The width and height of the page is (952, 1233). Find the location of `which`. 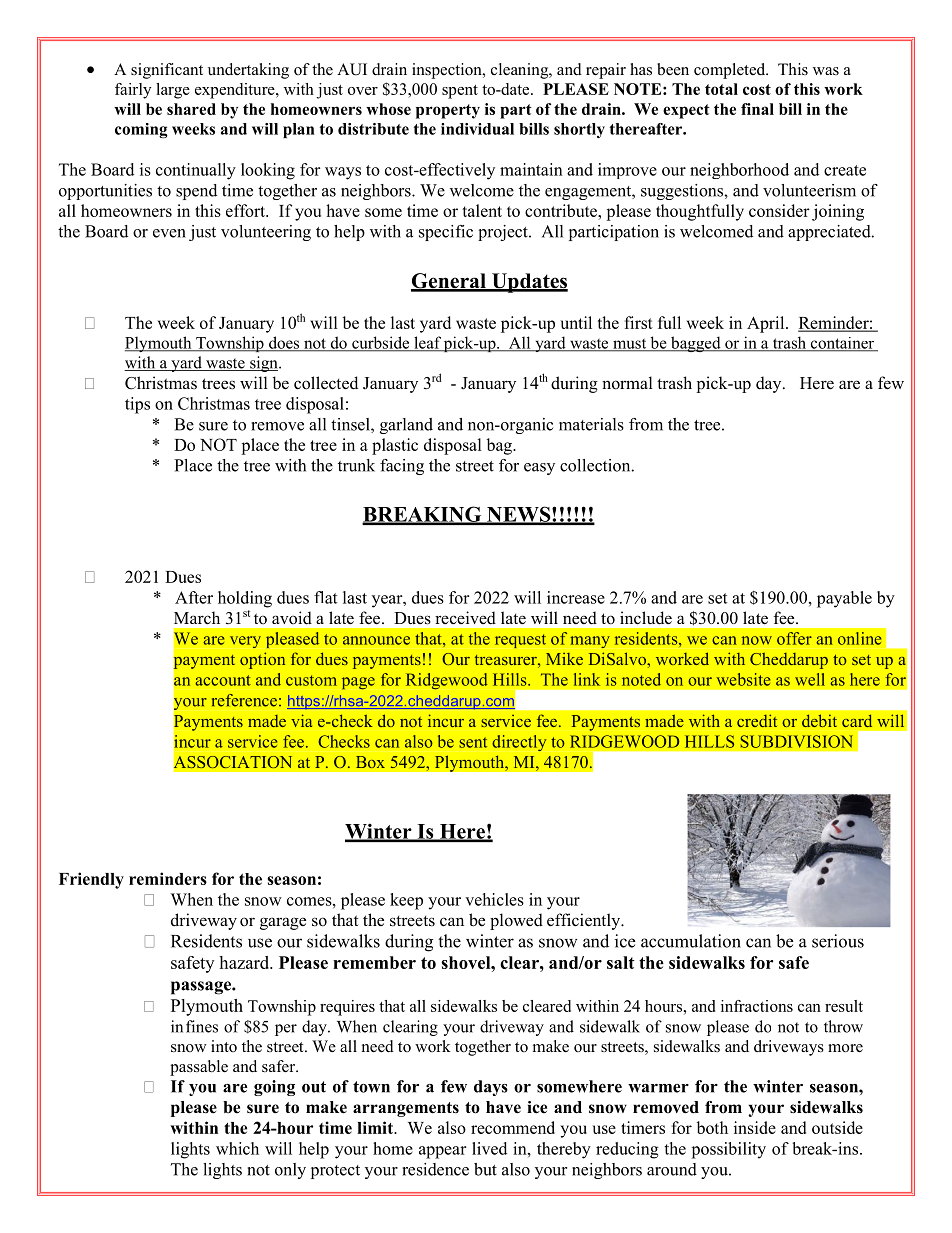

which is located at coordinates (237, 1148).
